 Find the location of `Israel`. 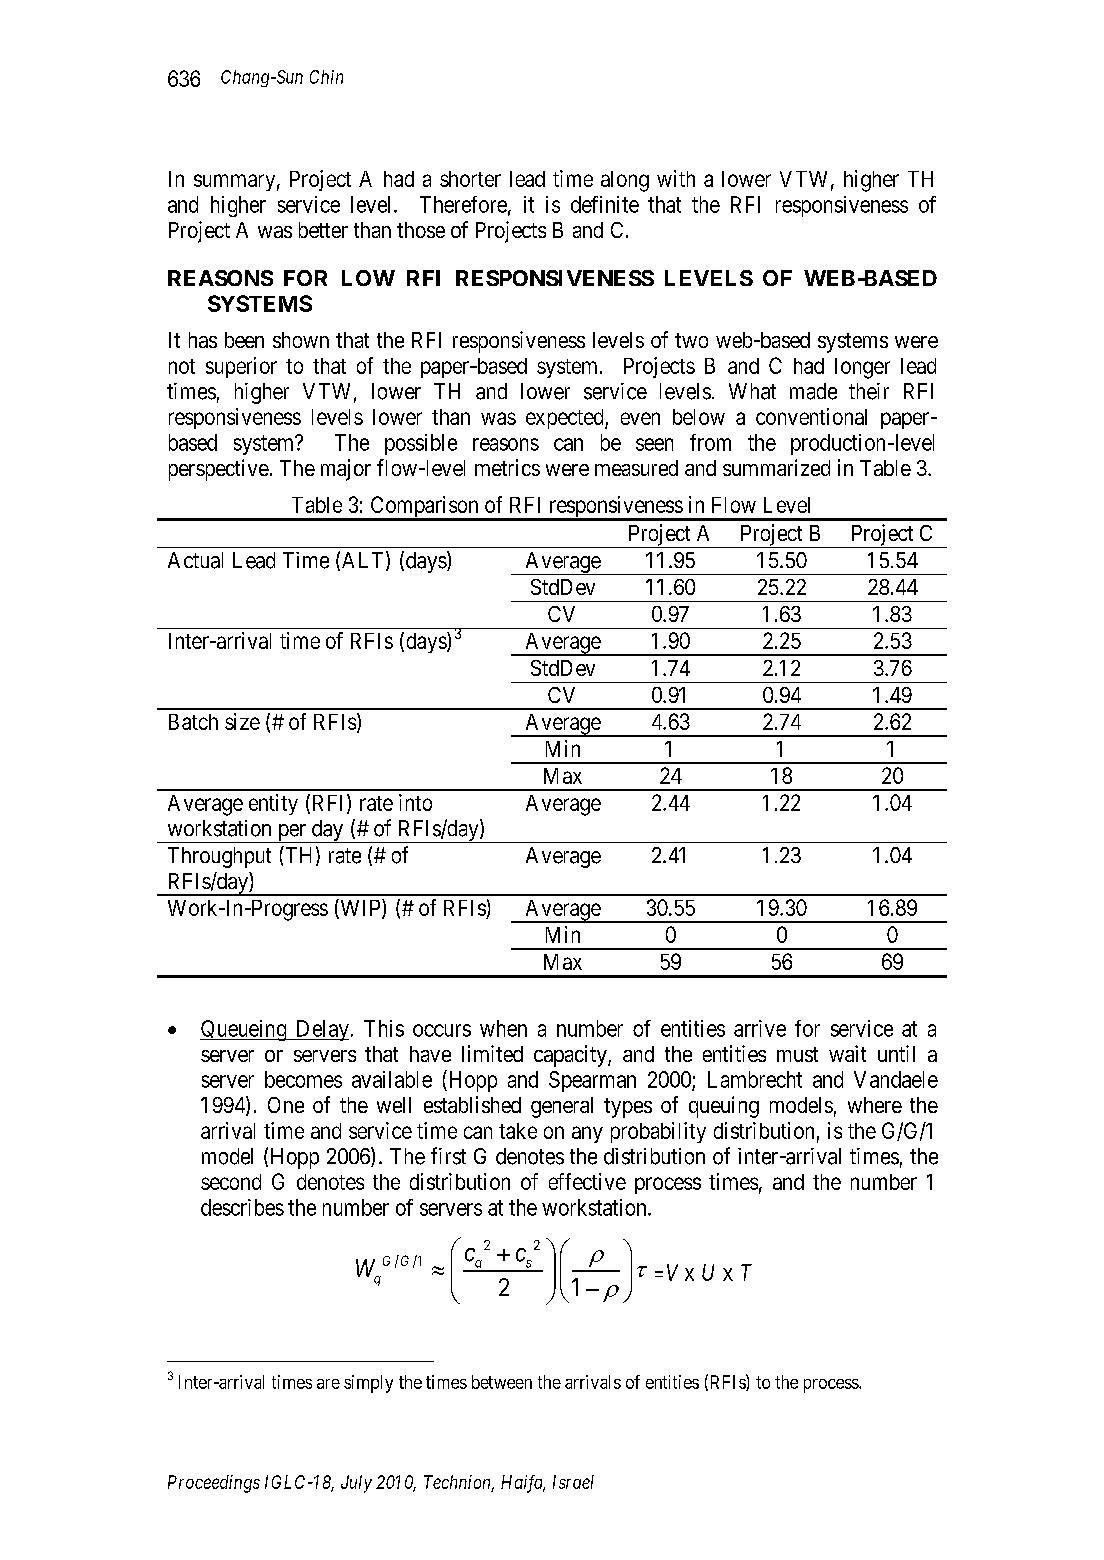

Israel is located at coordinates (573, 1482).
